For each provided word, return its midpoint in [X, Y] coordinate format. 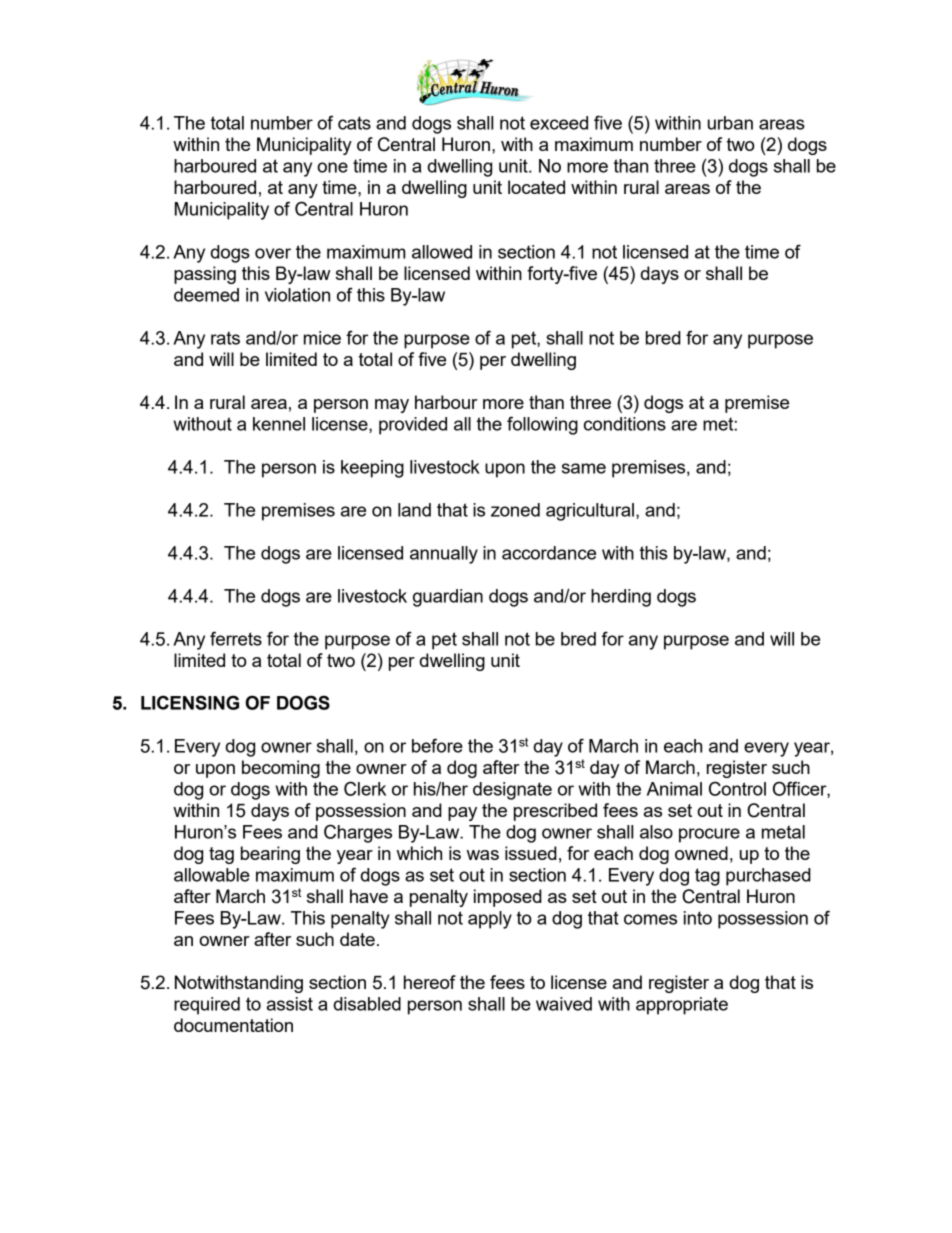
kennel [279, 424]
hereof [430, 982]
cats [354, 123]
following [542, 425]
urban [730, 123]
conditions [625, 424]
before [437, 745]
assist [290, 1004]
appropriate [682, 1006]
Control [737, 788]
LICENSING [190, 702]
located [536, 187]
